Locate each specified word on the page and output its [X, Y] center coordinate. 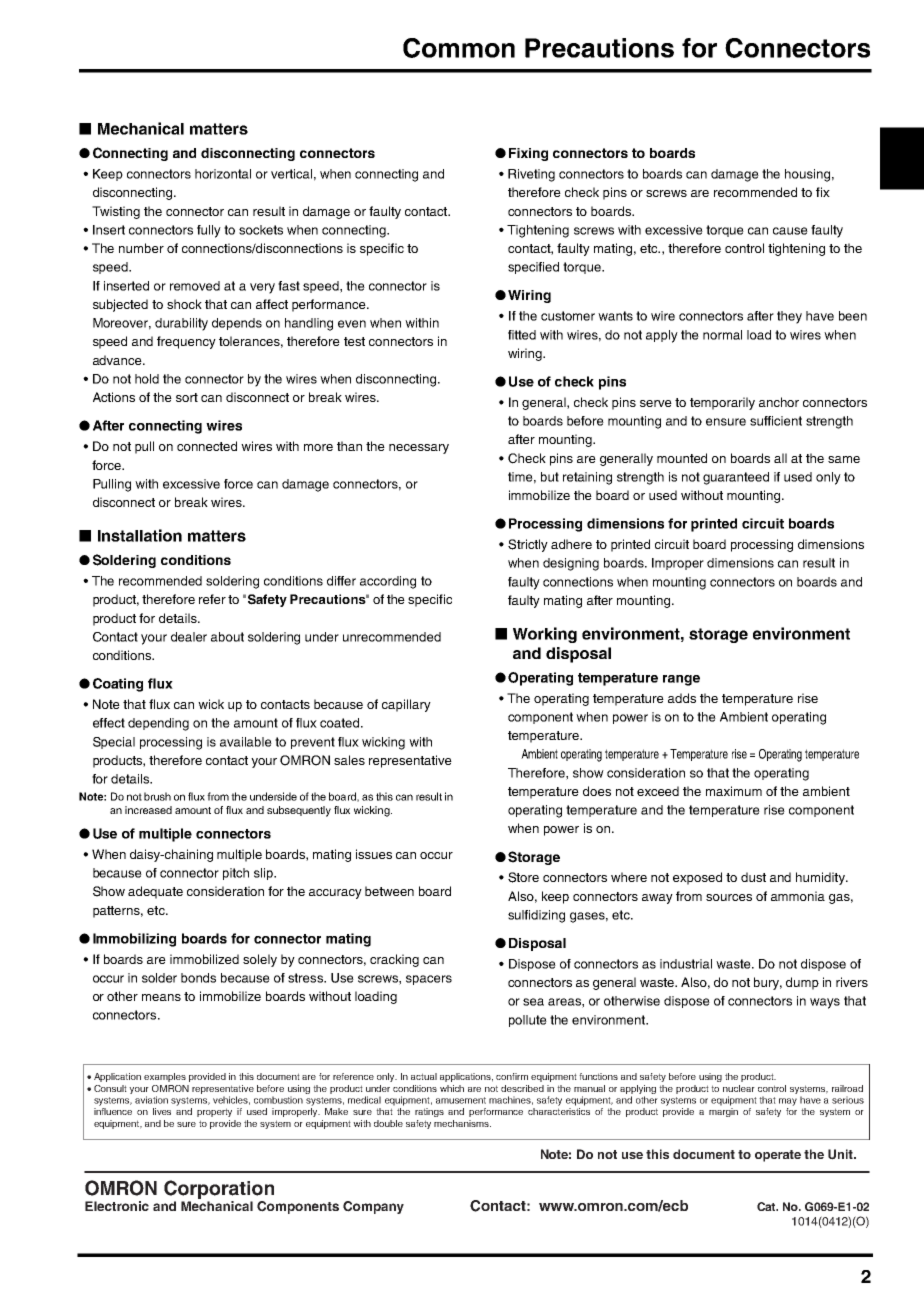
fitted [522, 335]
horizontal [223, 174]
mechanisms [462, 1123]
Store [523, 877]
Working [545, 635]
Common [459, 48]
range [681, 680]
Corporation [219, 1189]
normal [722, 335]
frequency [186, 342]
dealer [189, 637]
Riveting [531, 175]
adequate [155, 892]
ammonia [798, 896]
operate [778, 1156]
